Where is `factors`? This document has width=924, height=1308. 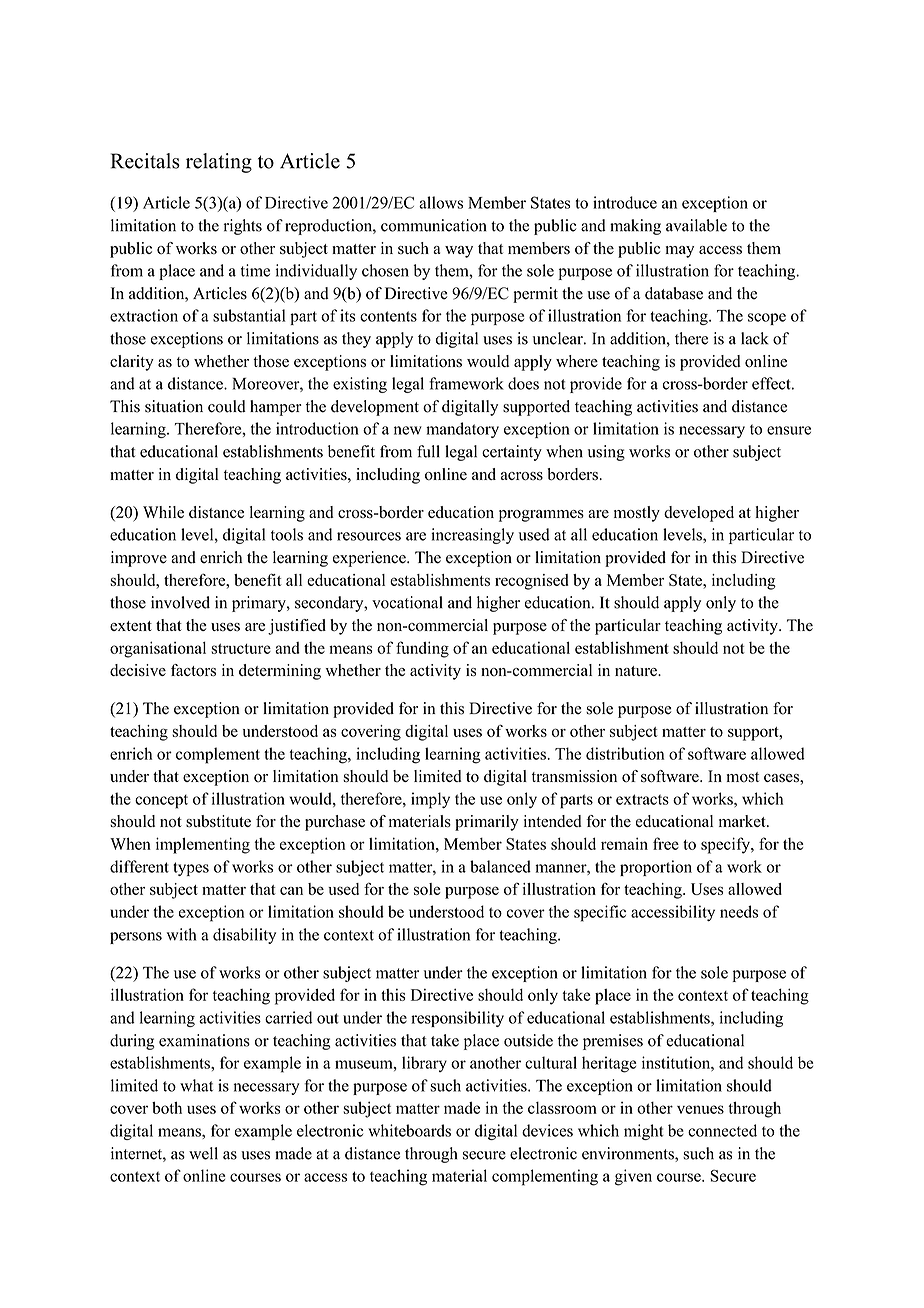
factors is located at coordinates (193, 670).
